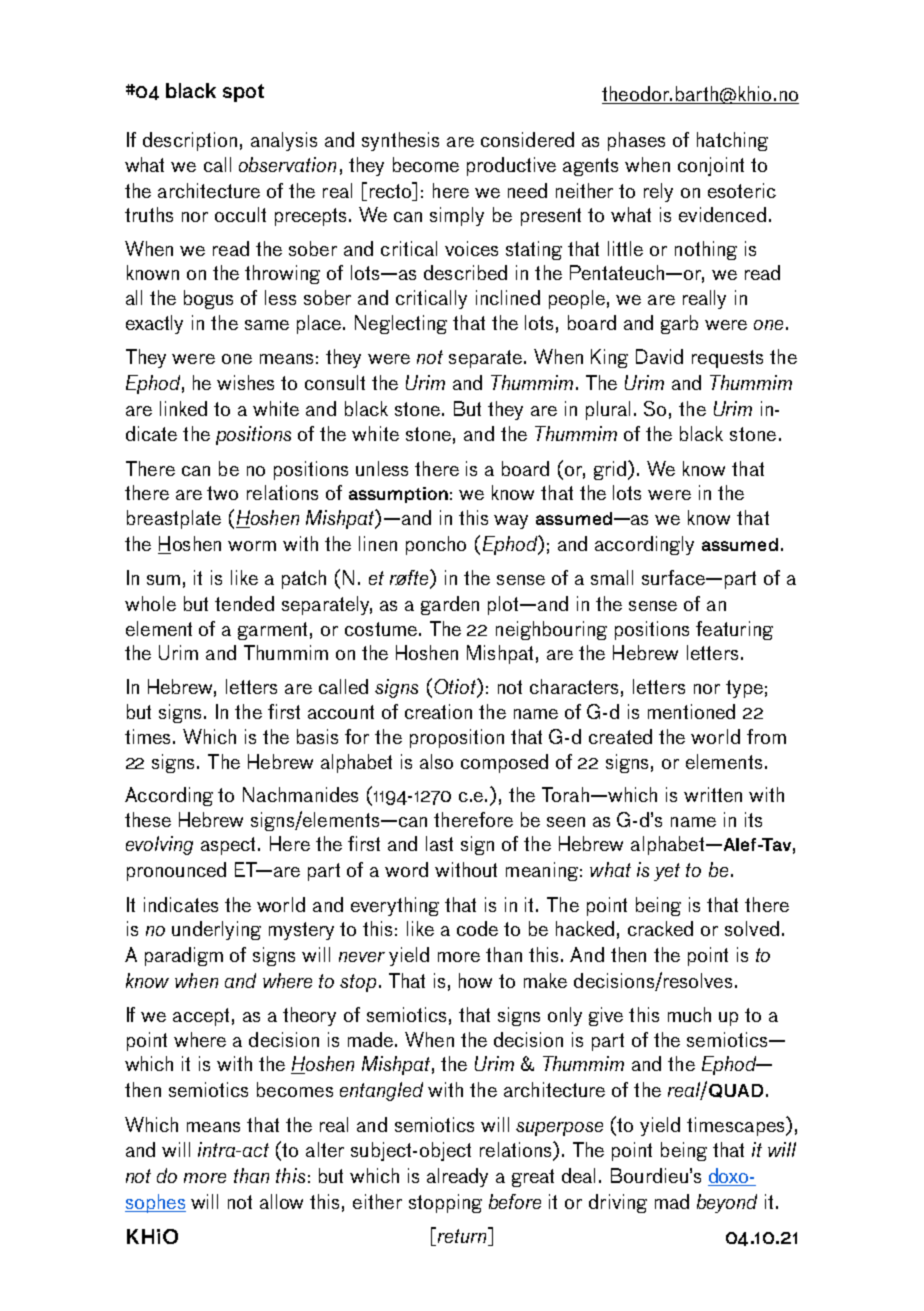  Describe the element at coordinates (611, 470) in the document. I see `grid` at that location.
